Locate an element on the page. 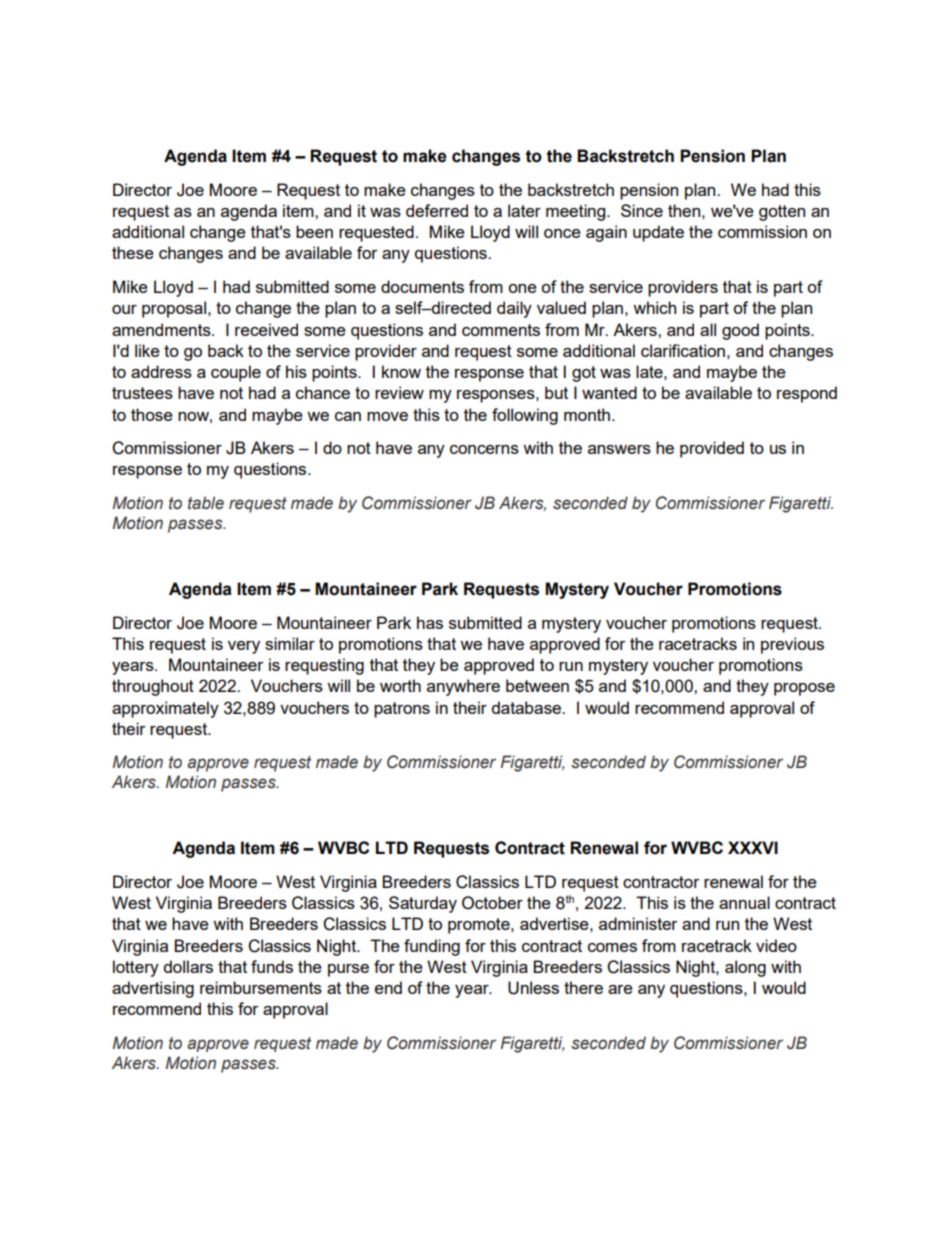 The image size is (952, 1233). propose is located at coordinates (804, 689).
